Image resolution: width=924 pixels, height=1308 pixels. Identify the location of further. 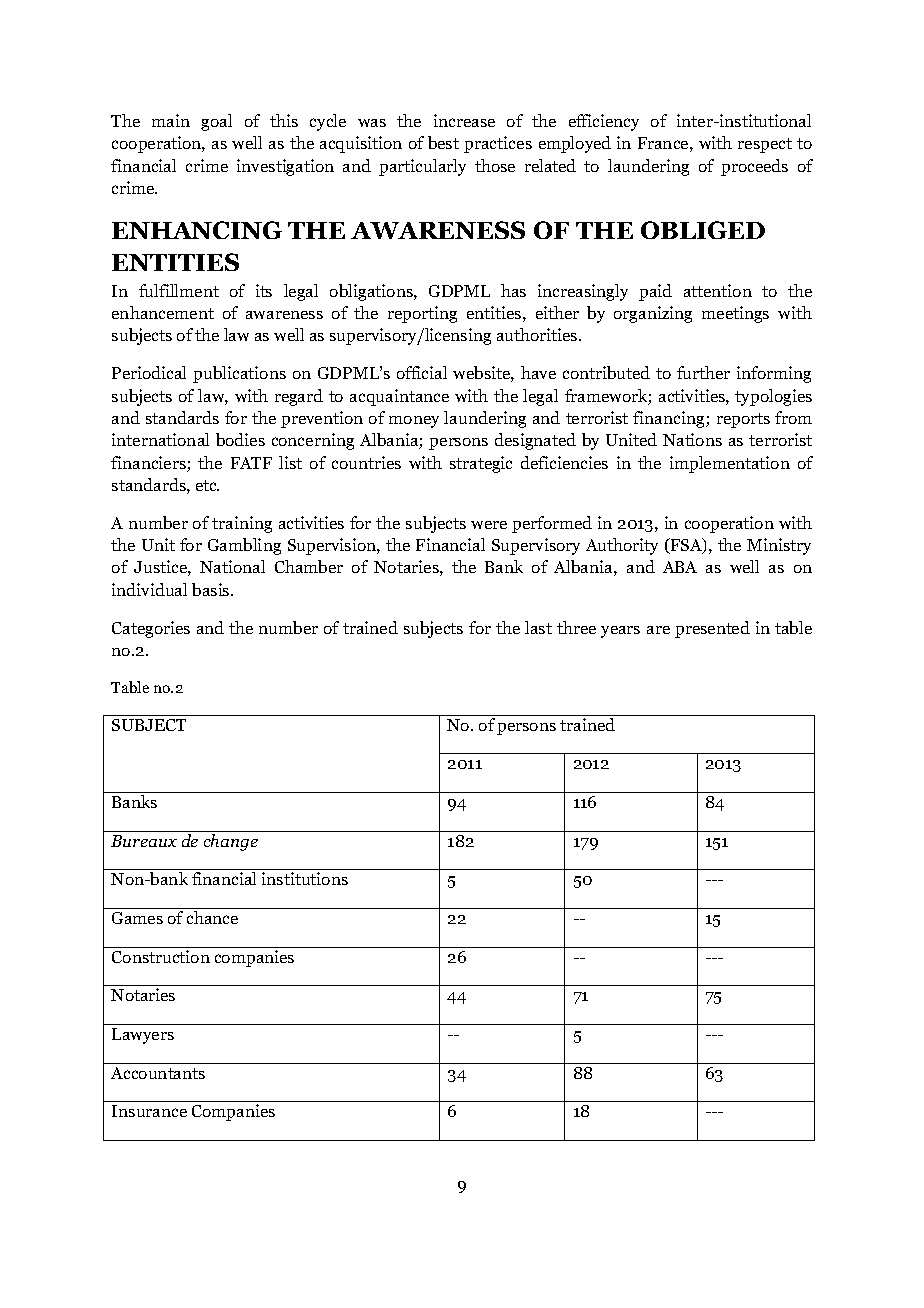
(703, 372).
